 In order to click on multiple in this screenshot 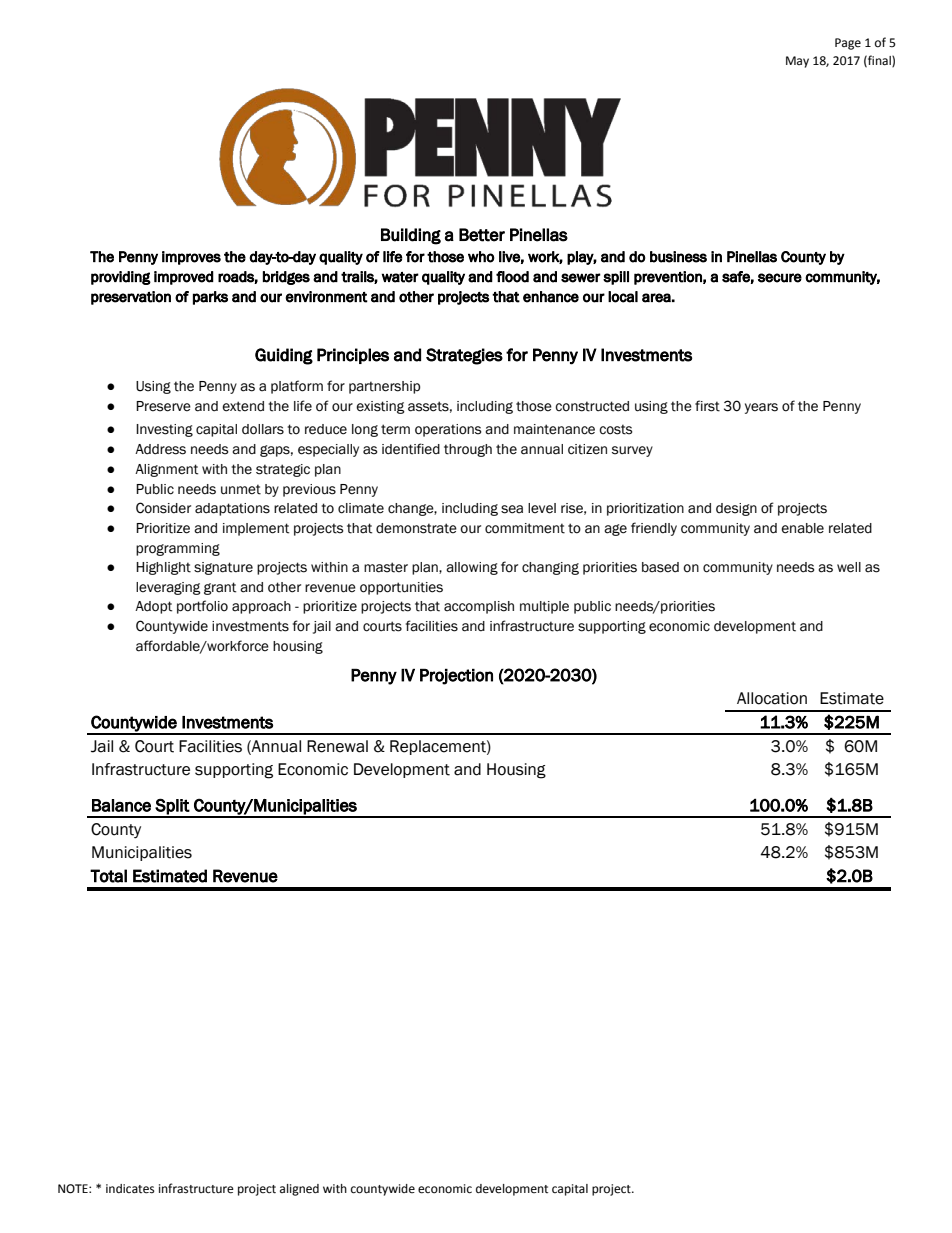, I will do `click(544, 607)`.
